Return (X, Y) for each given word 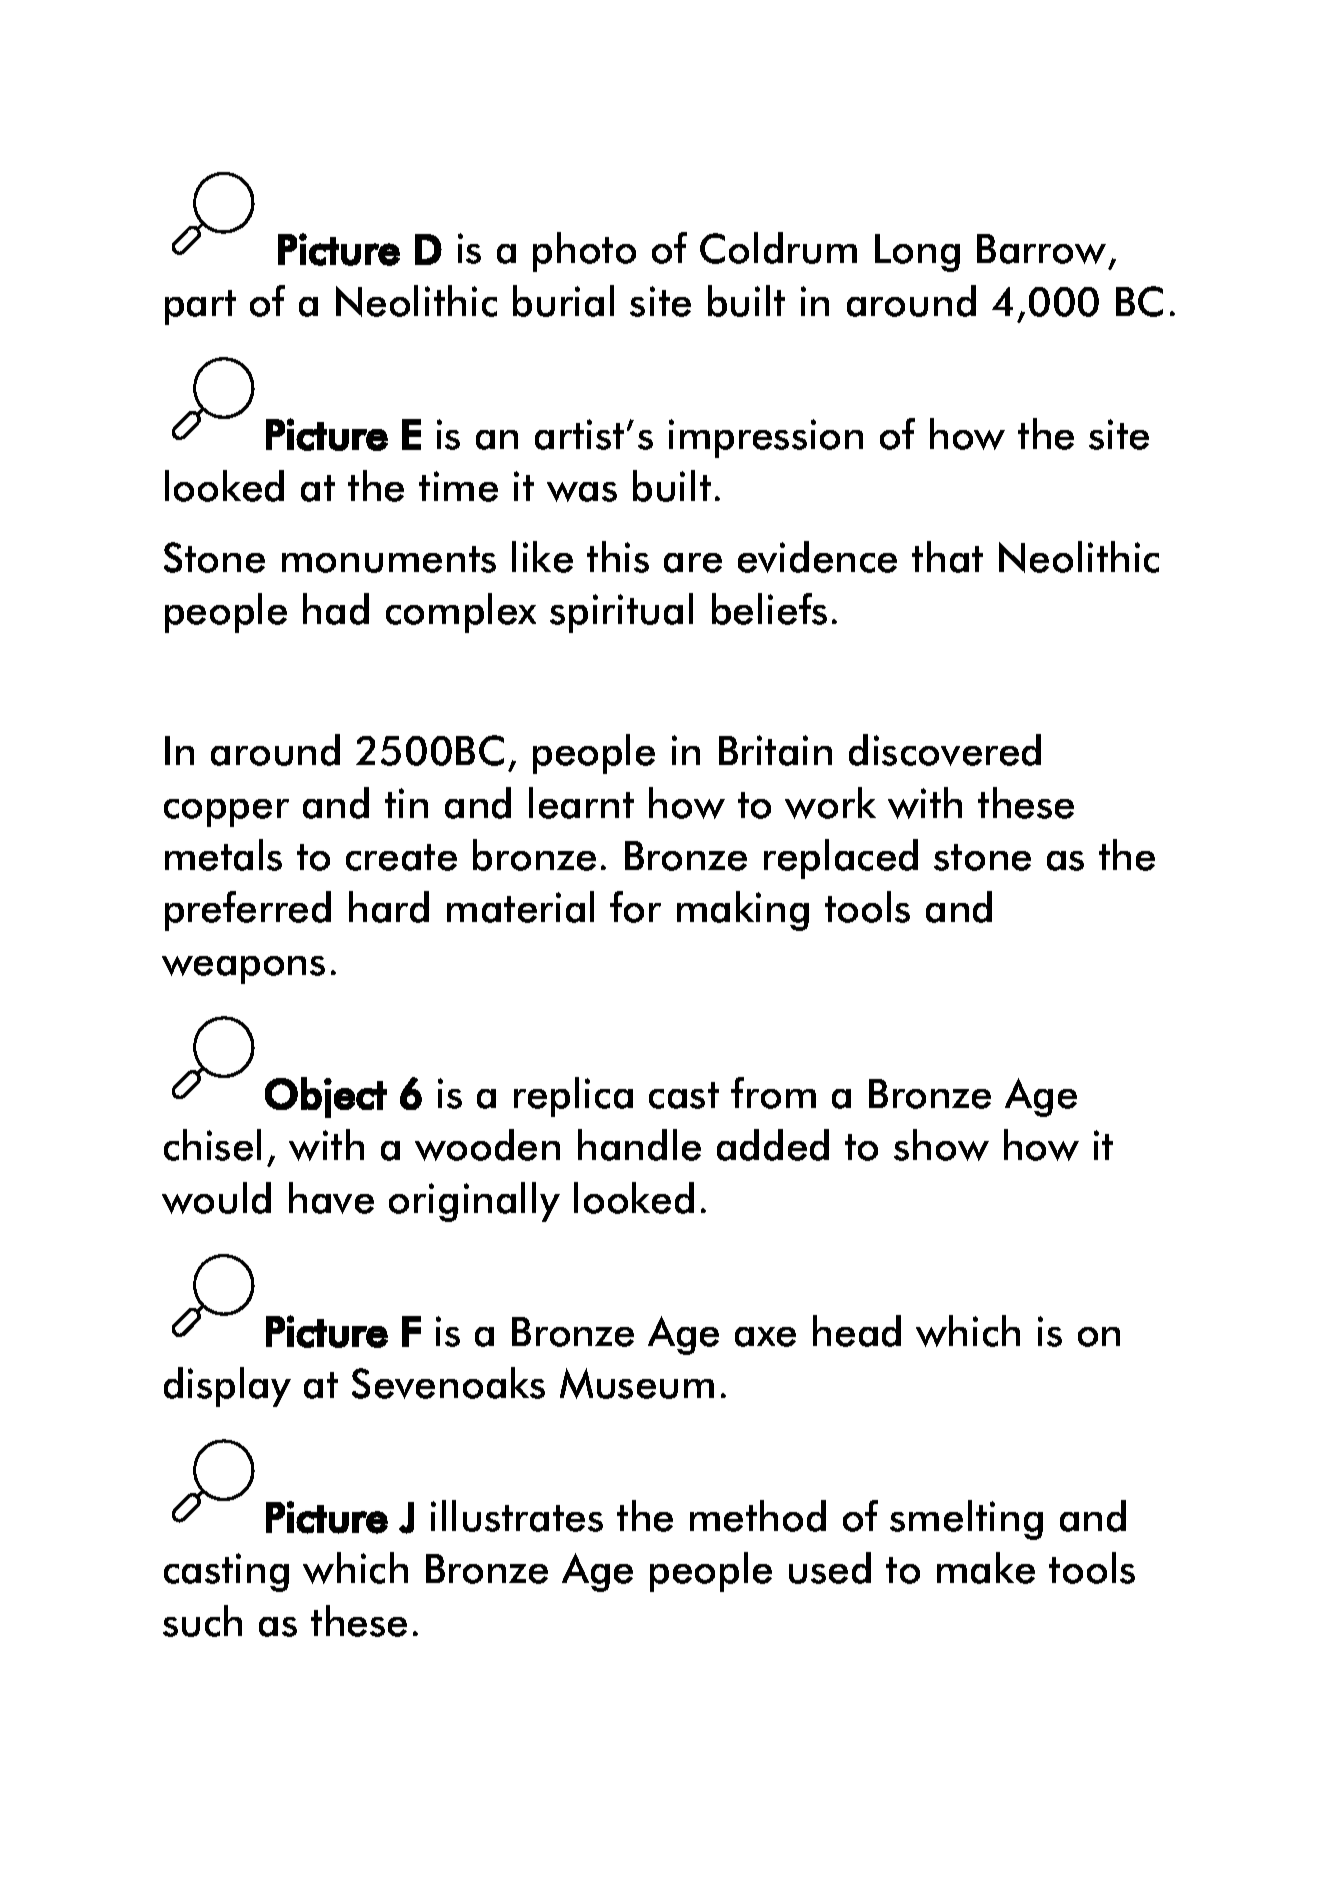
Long (917, 253)
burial (563, 301)
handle (639, 1145)
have (331, 1198)
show (941, 1145)
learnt (581, 803)
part (200, 307)
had (336, 609)
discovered (945, 750)
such (202, 1621)
